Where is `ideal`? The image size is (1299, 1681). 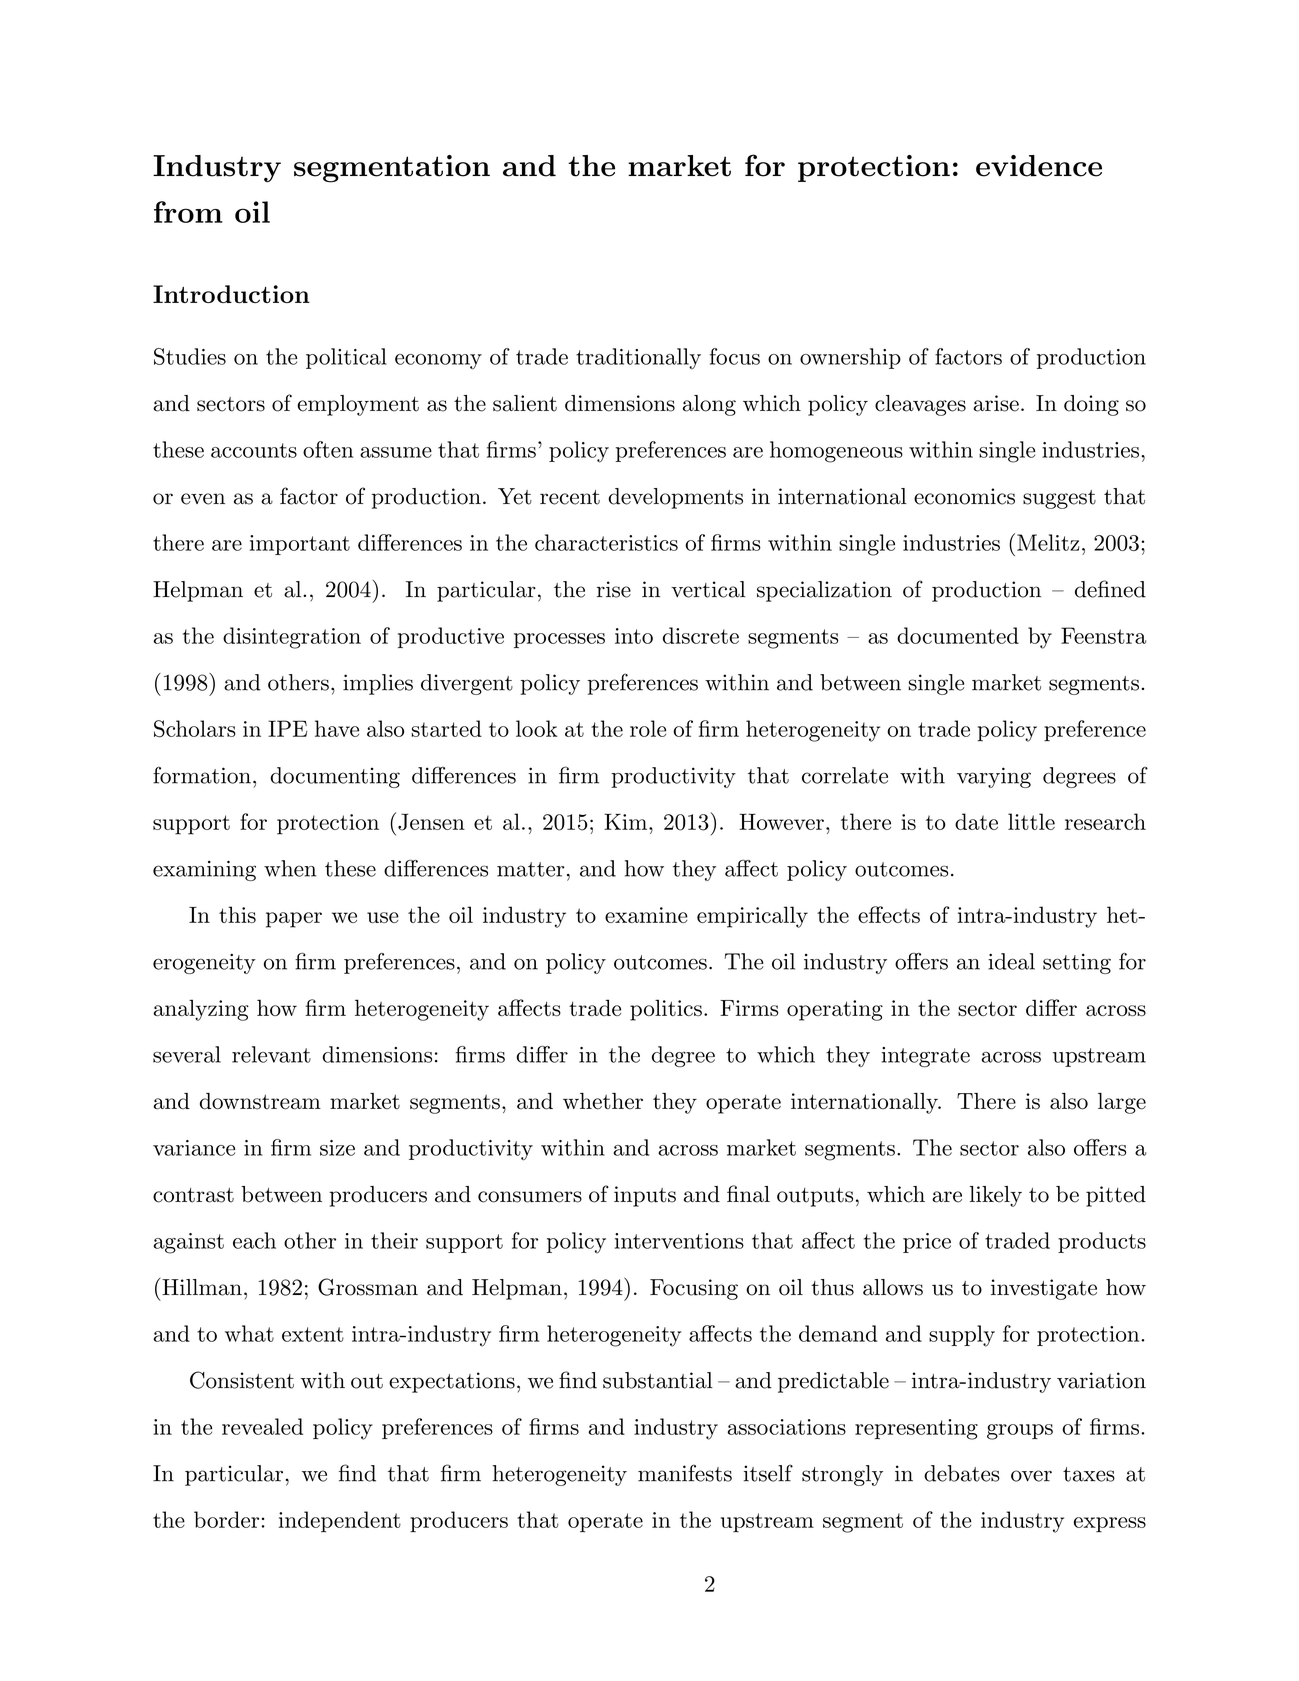 ideal is located at coordinates (1011, 961).
